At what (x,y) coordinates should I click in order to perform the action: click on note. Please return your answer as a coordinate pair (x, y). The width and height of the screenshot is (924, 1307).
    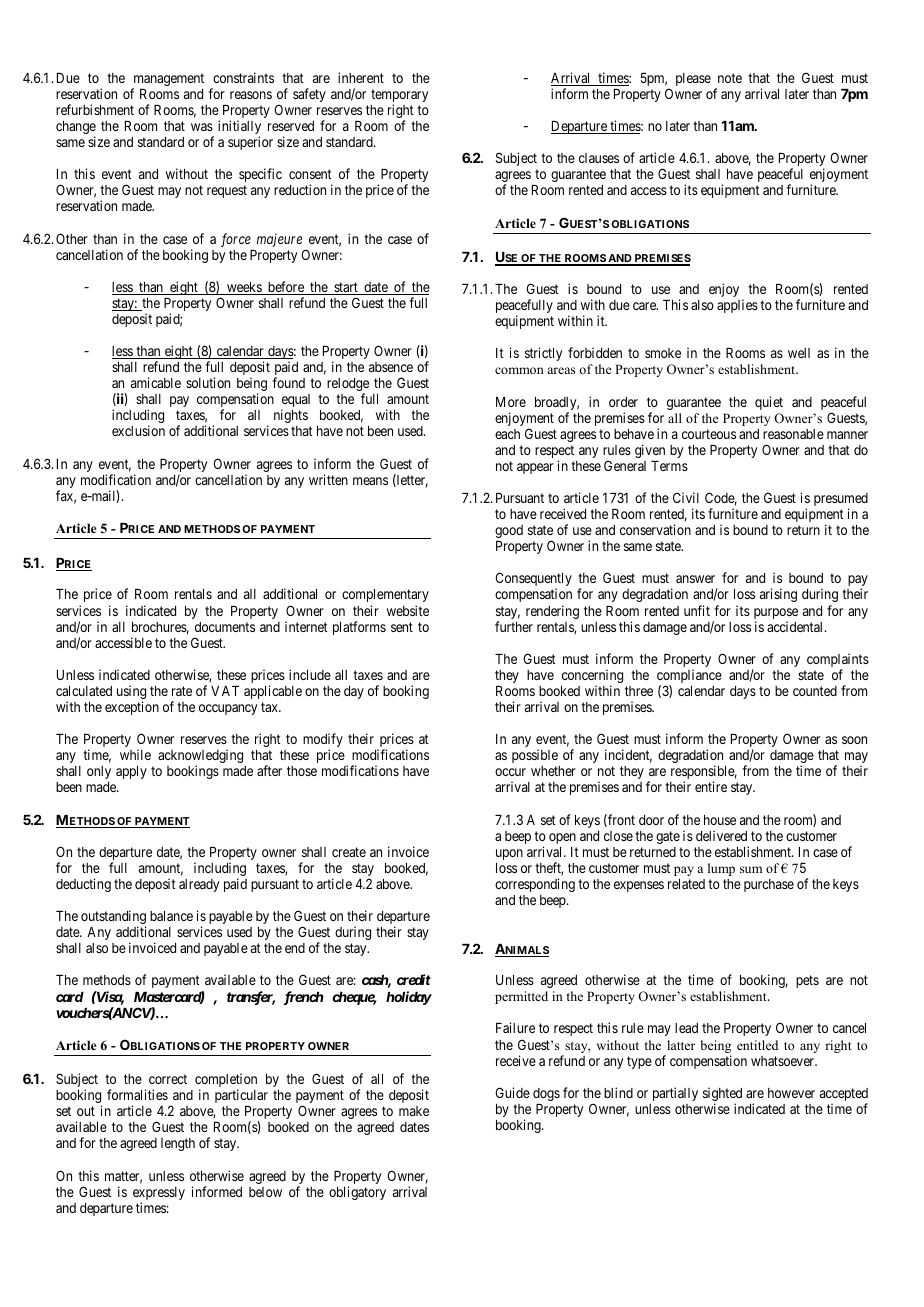
    Looking at the image, I should click on (730, 78).
